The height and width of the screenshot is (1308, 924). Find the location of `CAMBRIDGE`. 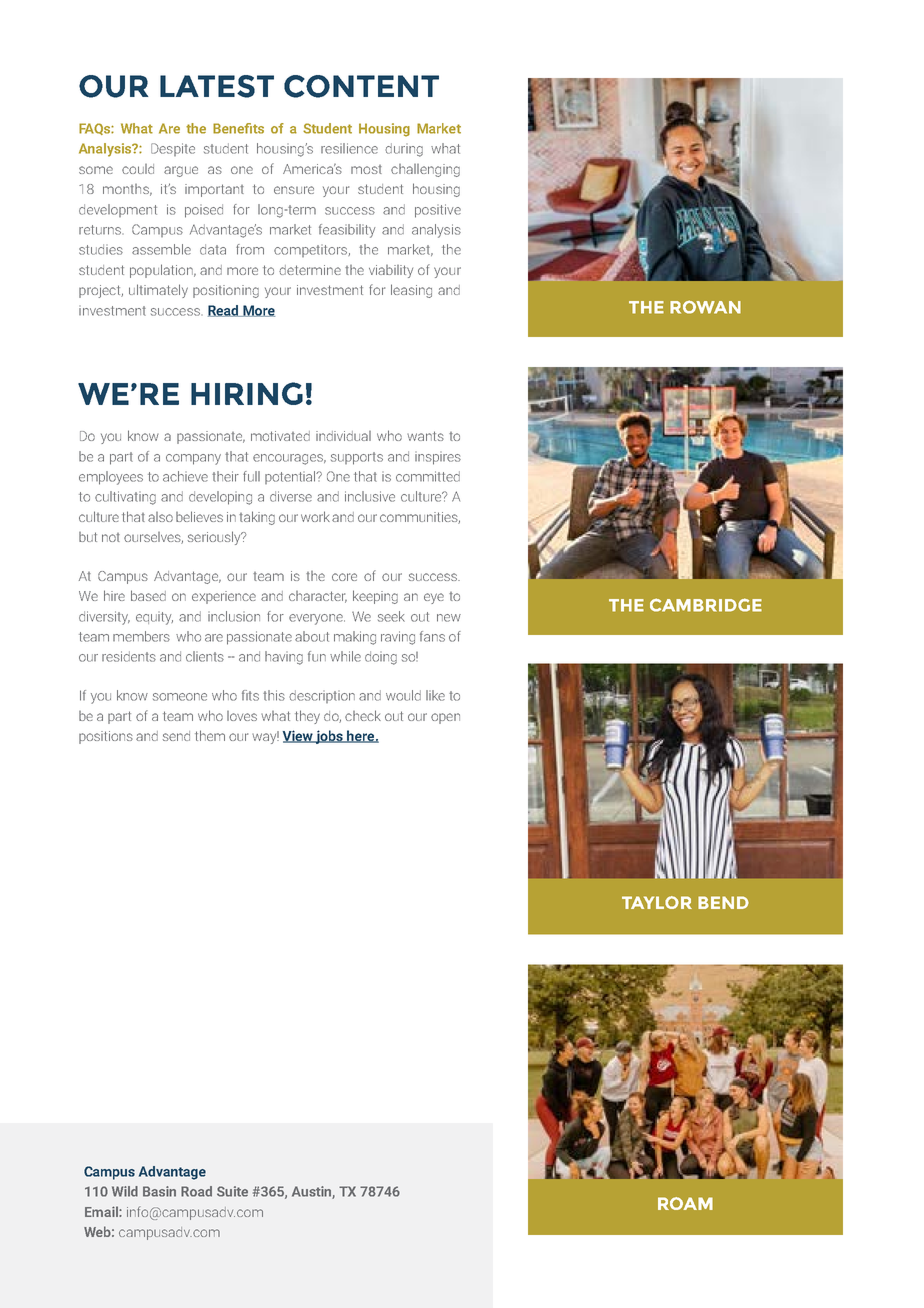

CAMBRIDGE is located at coordinates (706, 605).
